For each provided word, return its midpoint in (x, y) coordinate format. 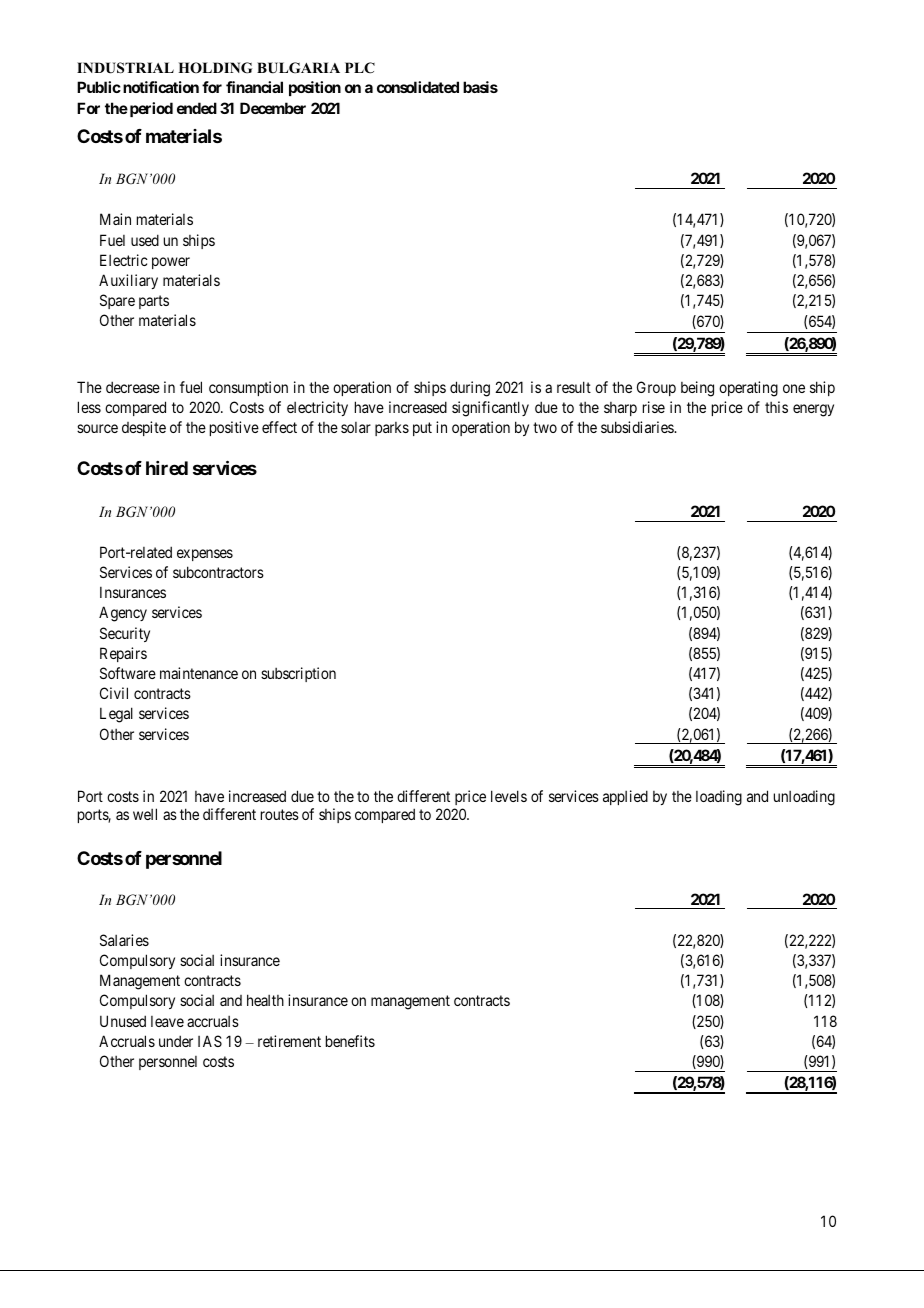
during (470, 389)
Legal (116, 715)
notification (161, 87)
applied (625, 797)
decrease (133, 387)
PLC (360, 68)
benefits (350, 1041)
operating (748, 389)
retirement (289, 1041)
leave (167, 1021)
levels (509, 796)
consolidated (418, 87)
